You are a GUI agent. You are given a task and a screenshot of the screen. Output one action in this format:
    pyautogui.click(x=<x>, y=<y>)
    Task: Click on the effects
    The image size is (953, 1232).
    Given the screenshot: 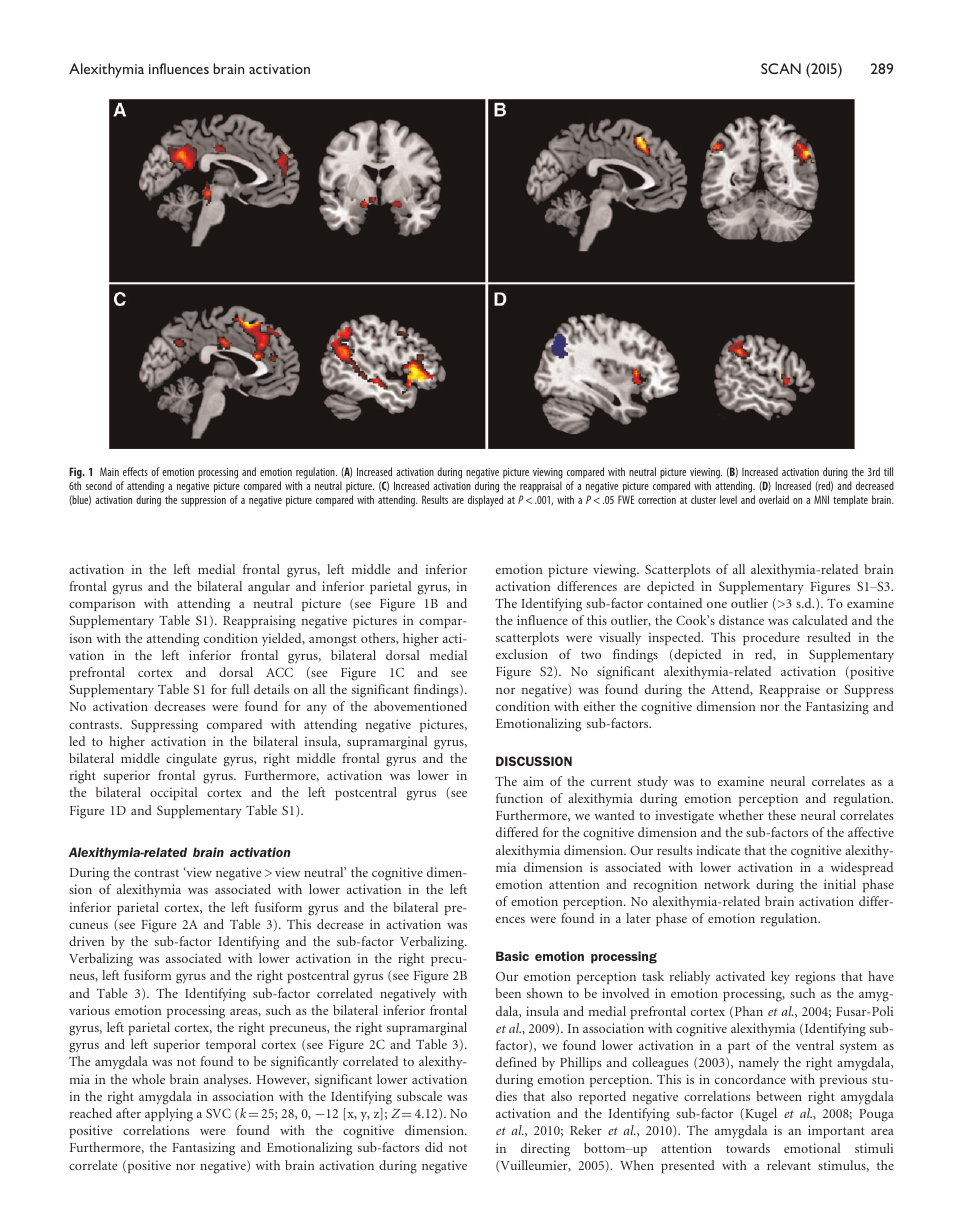 What is the action you would take?
    pyautogui.click(x=135, y=471)
